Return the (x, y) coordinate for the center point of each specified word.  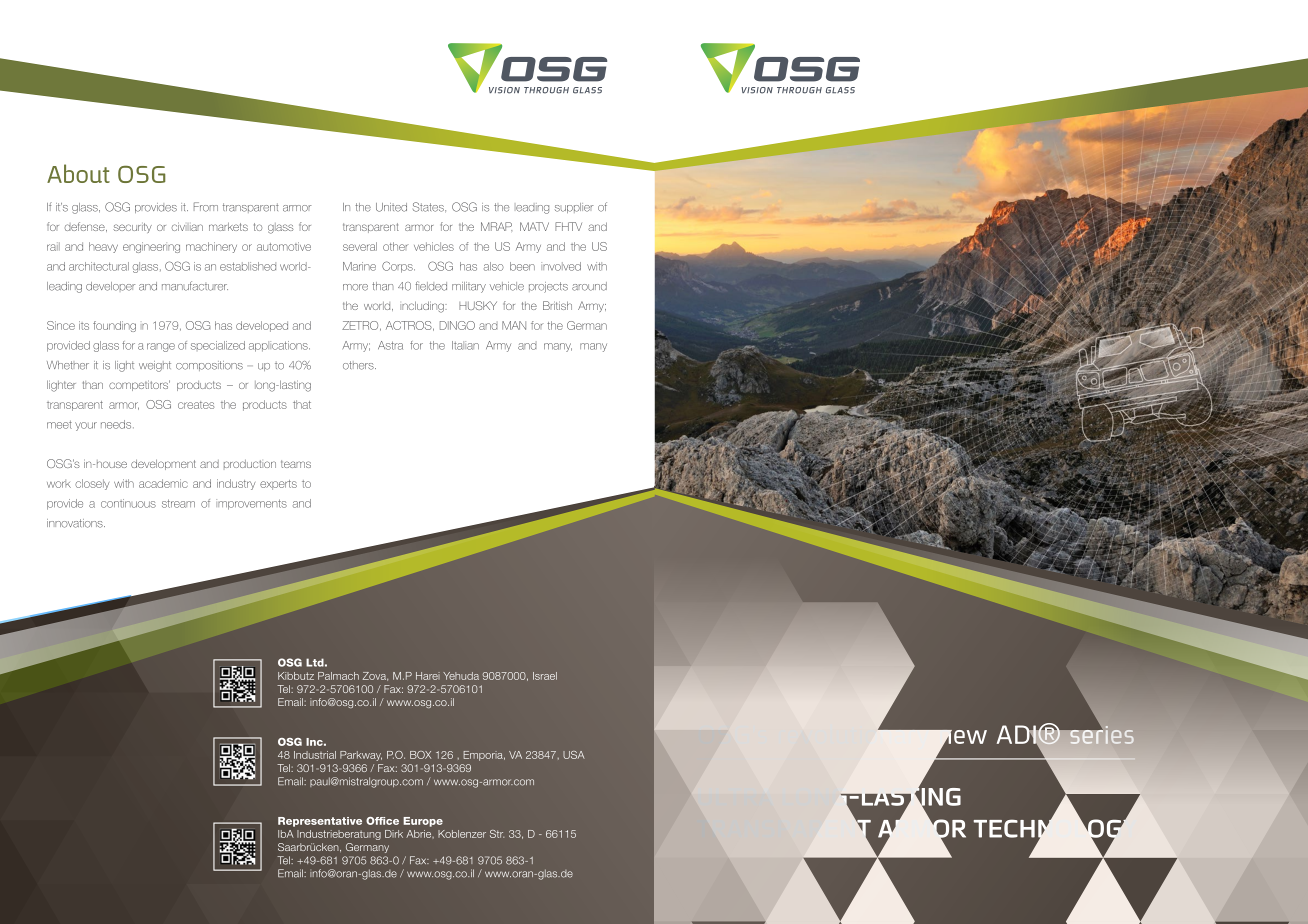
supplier (574, 208)
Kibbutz (296, 676)
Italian (465, 345)
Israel (545, 676)
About (78, 173)
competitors (139, 385)
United (391, 207)
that (302, 404)
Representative (320, 822)
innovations (76, 523)
